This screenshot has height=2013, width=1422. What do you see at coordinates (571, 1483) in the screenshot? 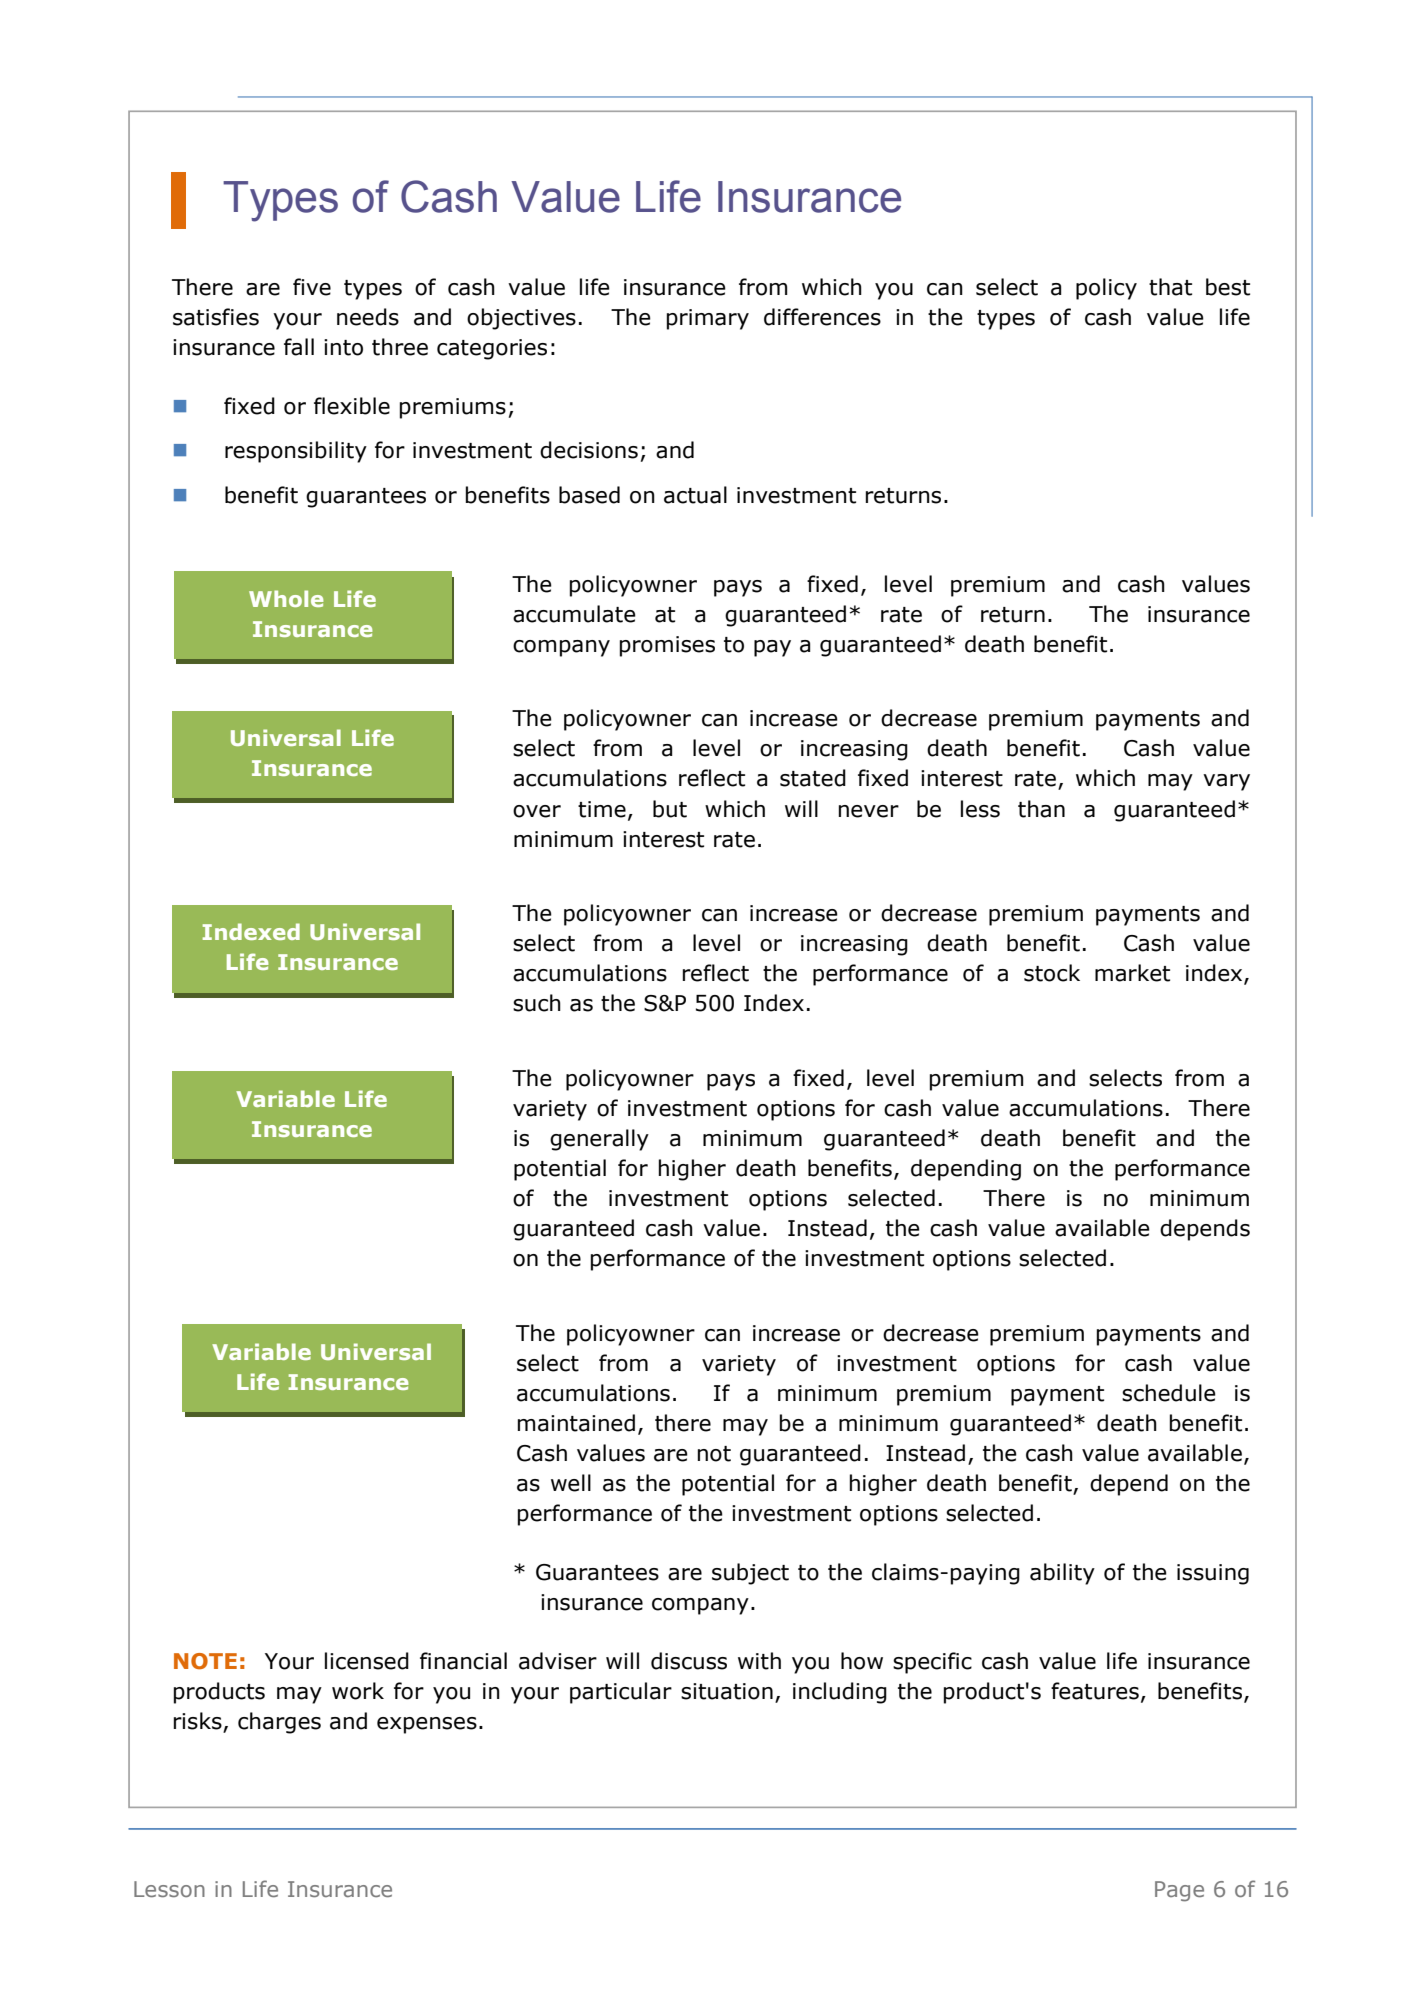
I see `well` at bounding box center [571, 1483].
